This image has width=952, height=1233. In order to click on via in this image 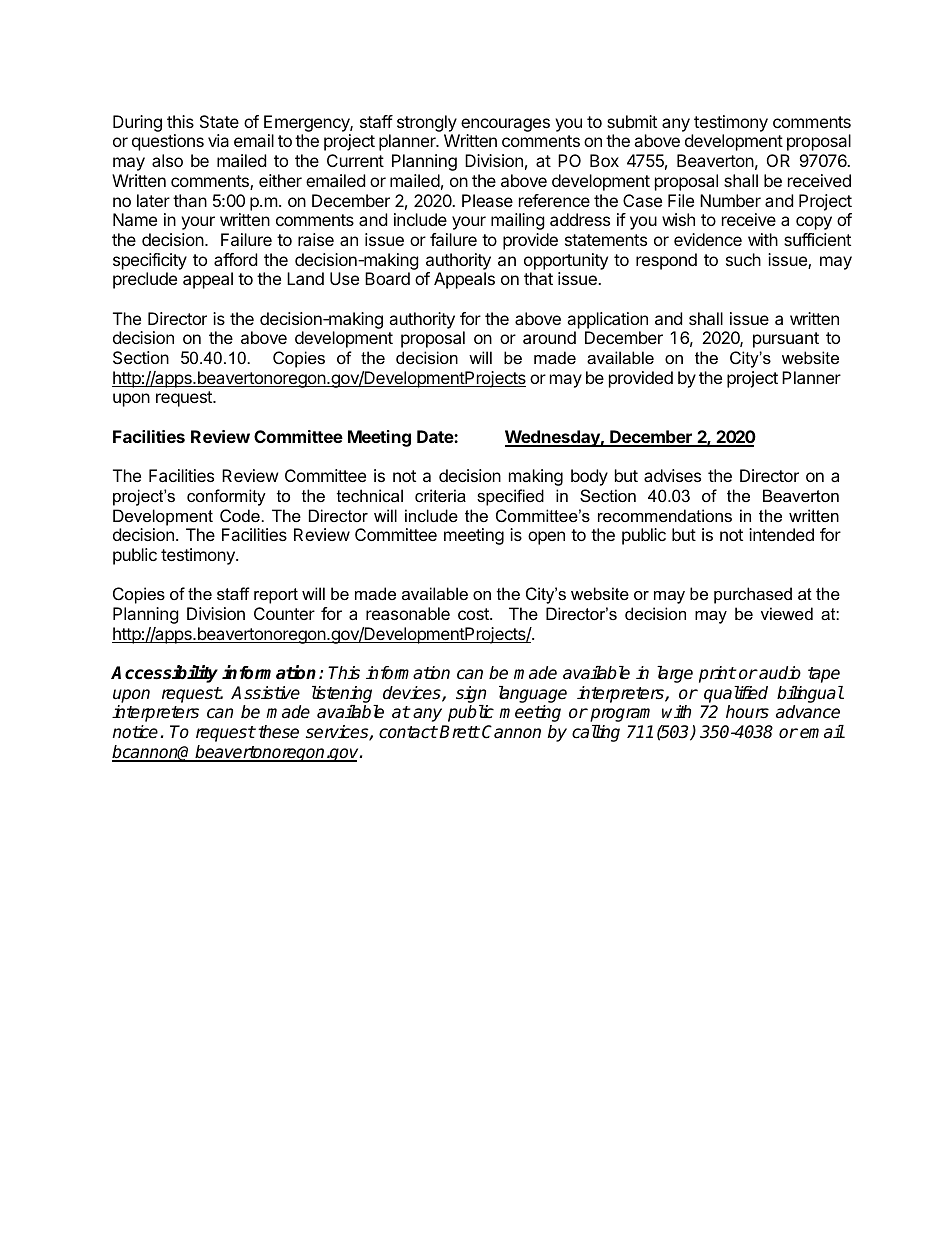, I will do `click(218, 140)`.
